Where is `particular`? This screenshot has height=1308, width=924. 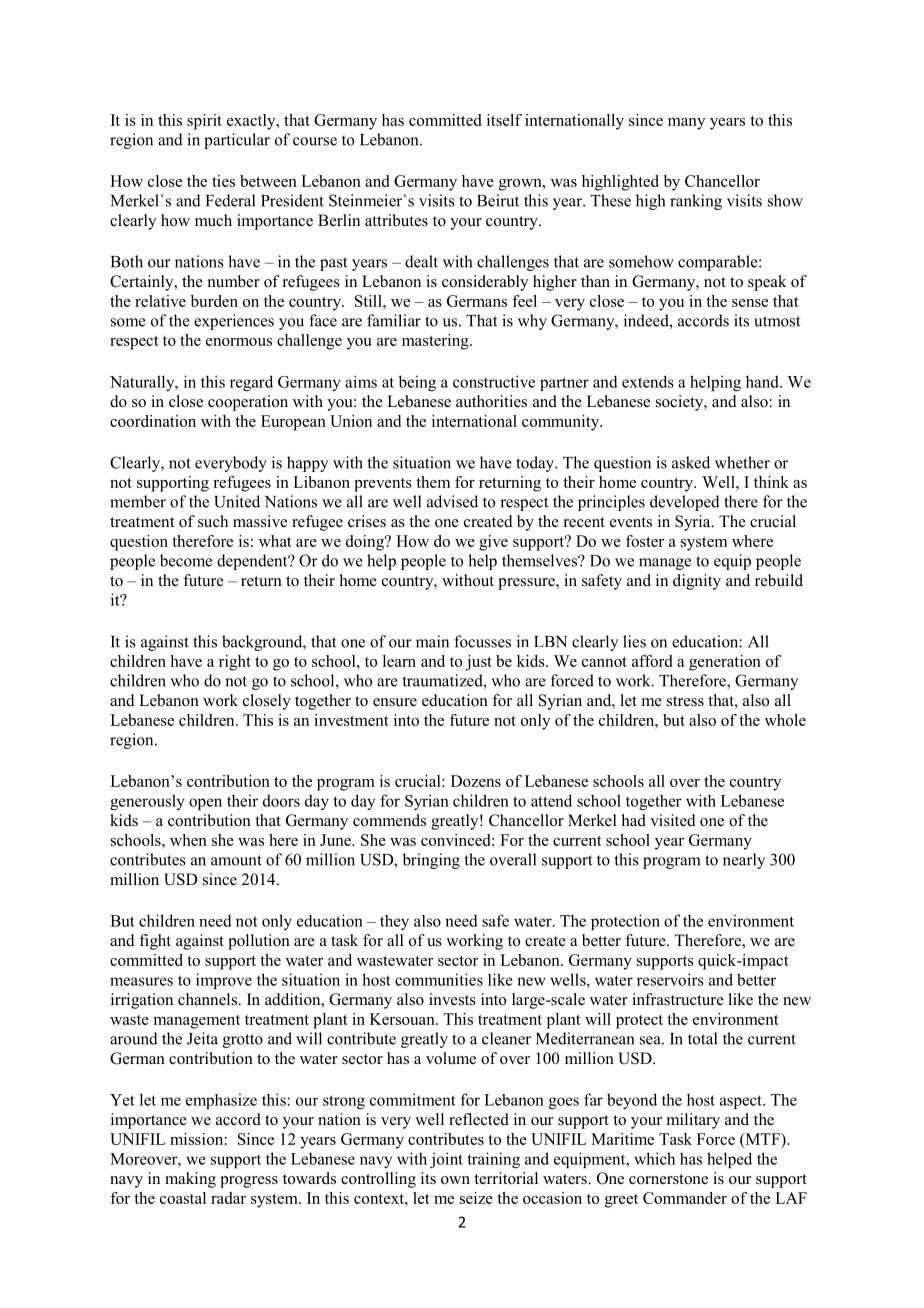
particular is located at coordinates (237, 141).
